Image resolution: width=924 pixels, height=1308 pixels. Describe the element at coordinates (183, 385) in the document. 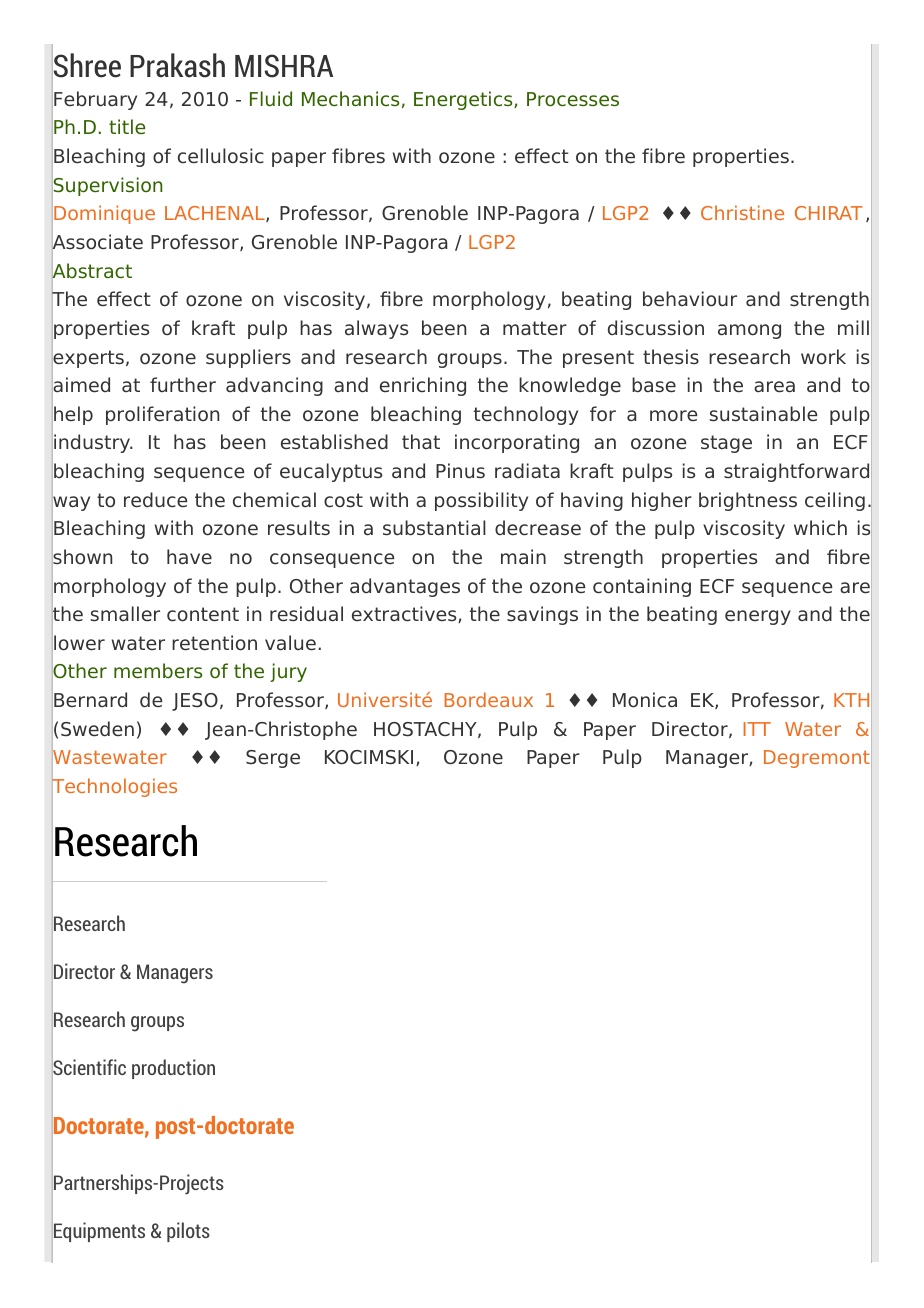

I see `further` at that location.
